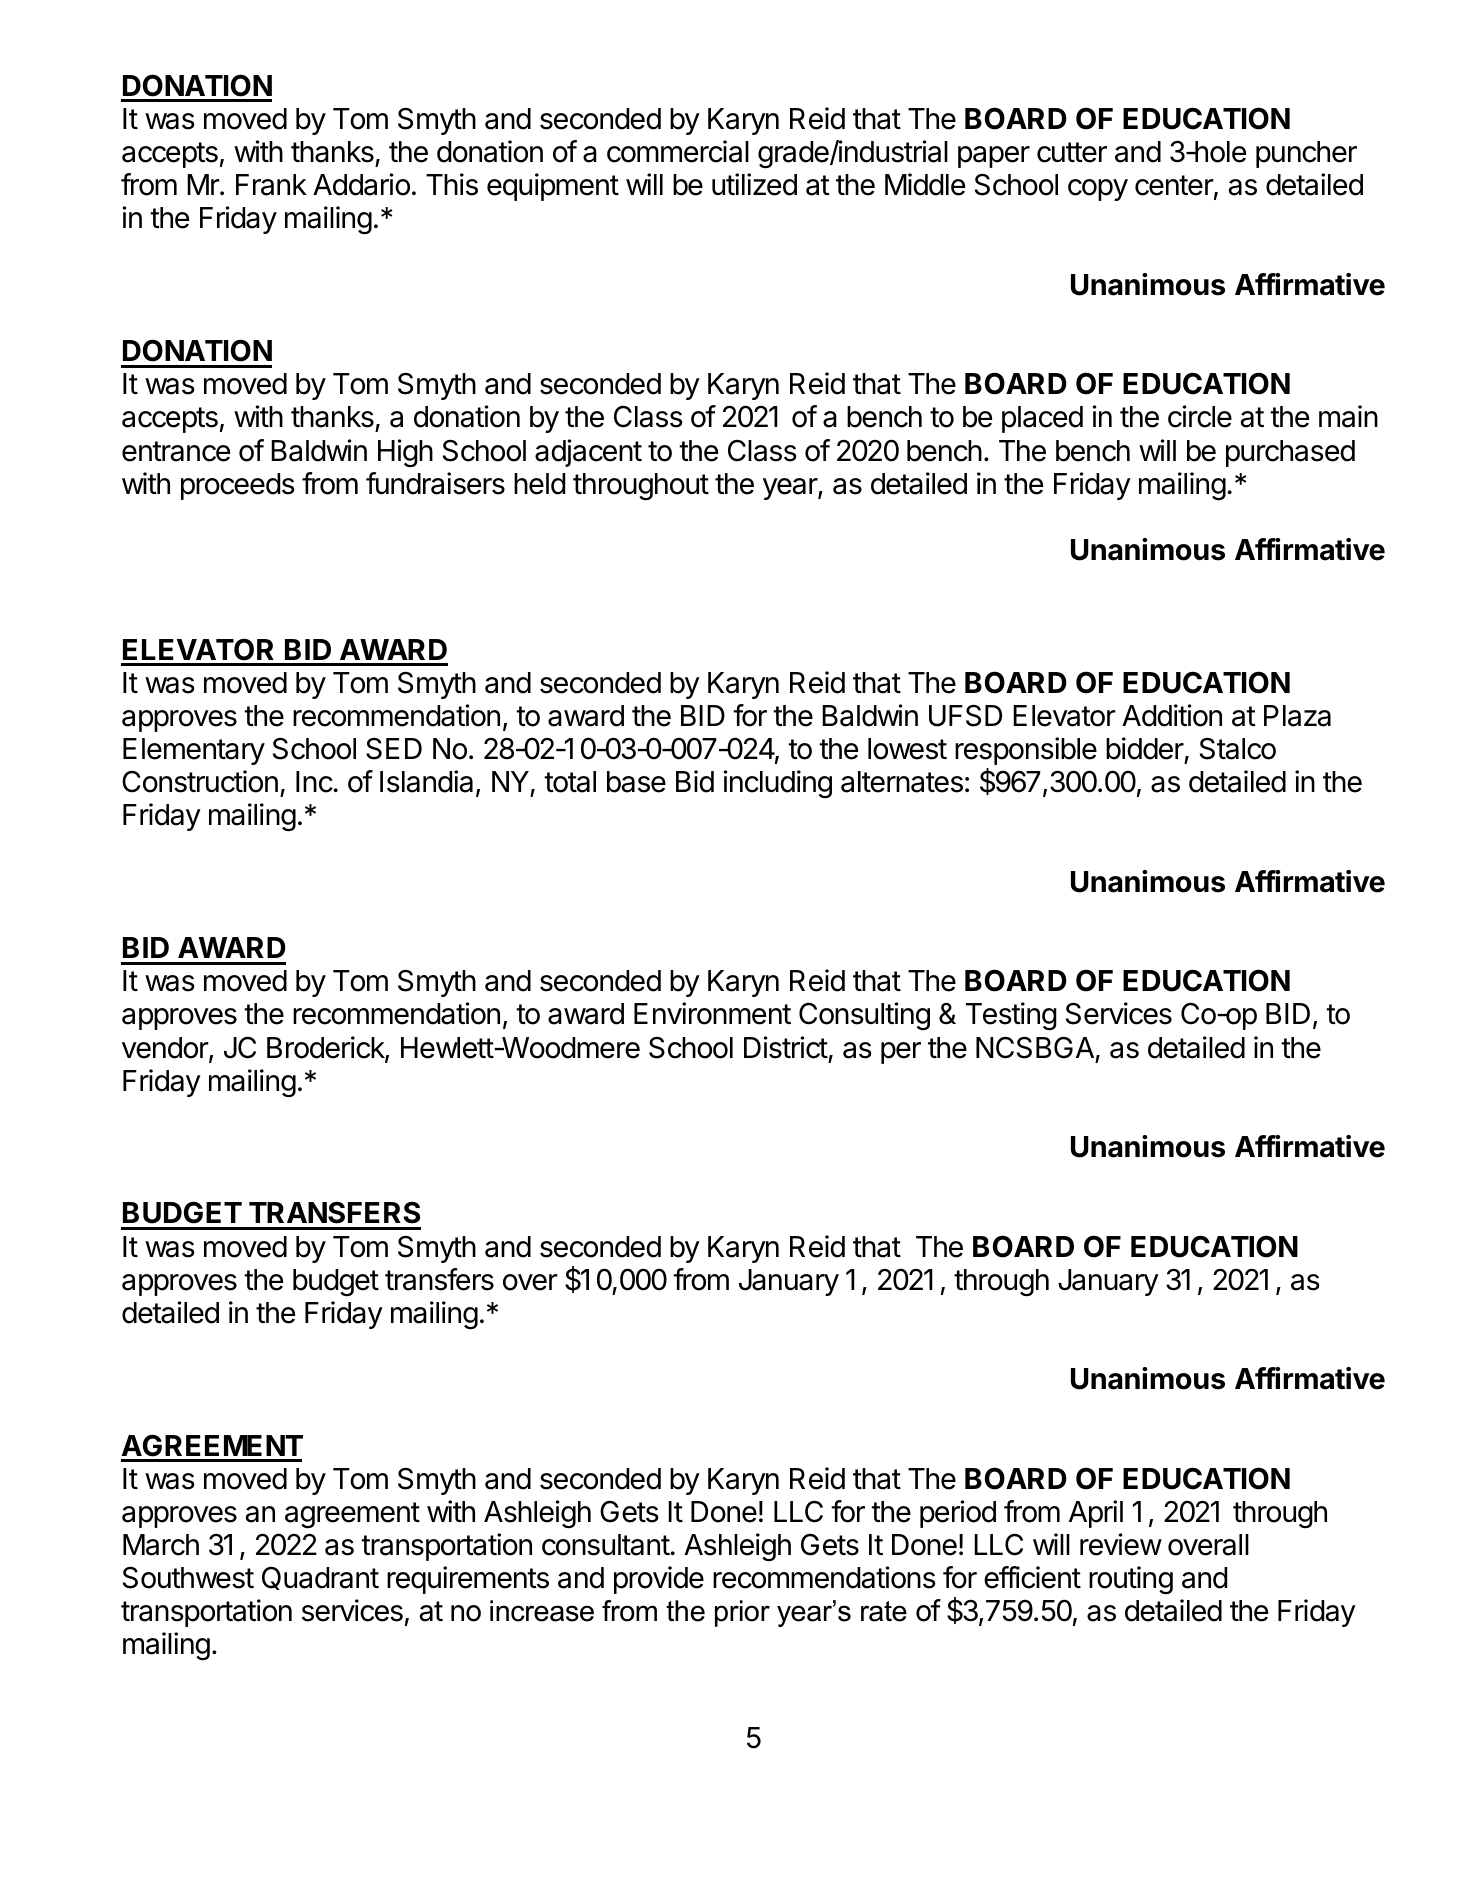  Describe the element at coordinates (1011, 1016) in the page. I see `Testing` at that location.
